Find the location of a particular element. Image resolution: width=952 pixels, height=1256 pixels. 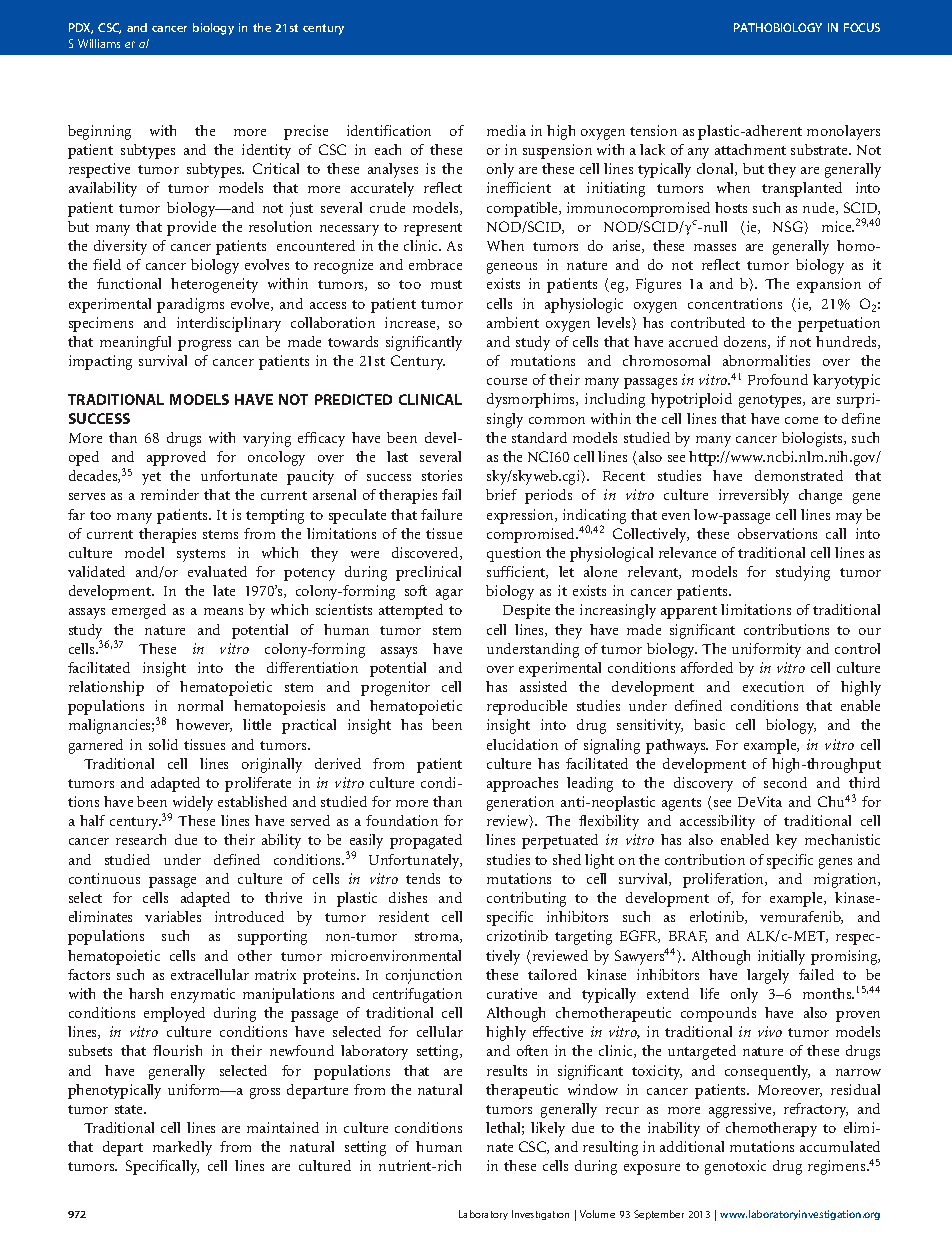

must is located at coordinates (446, 284).
